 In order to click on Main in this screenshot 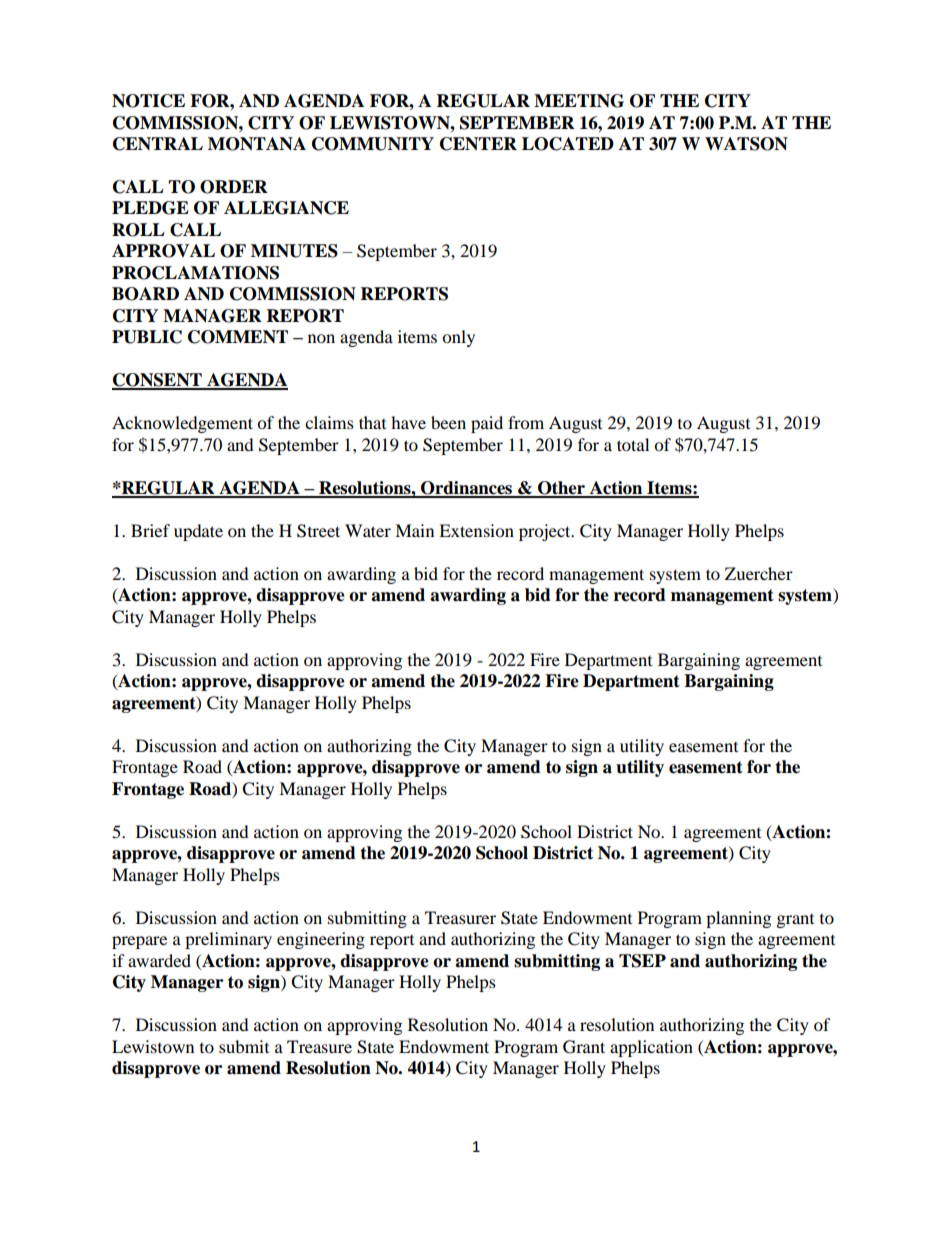, I will do `click(414, 530)`.
